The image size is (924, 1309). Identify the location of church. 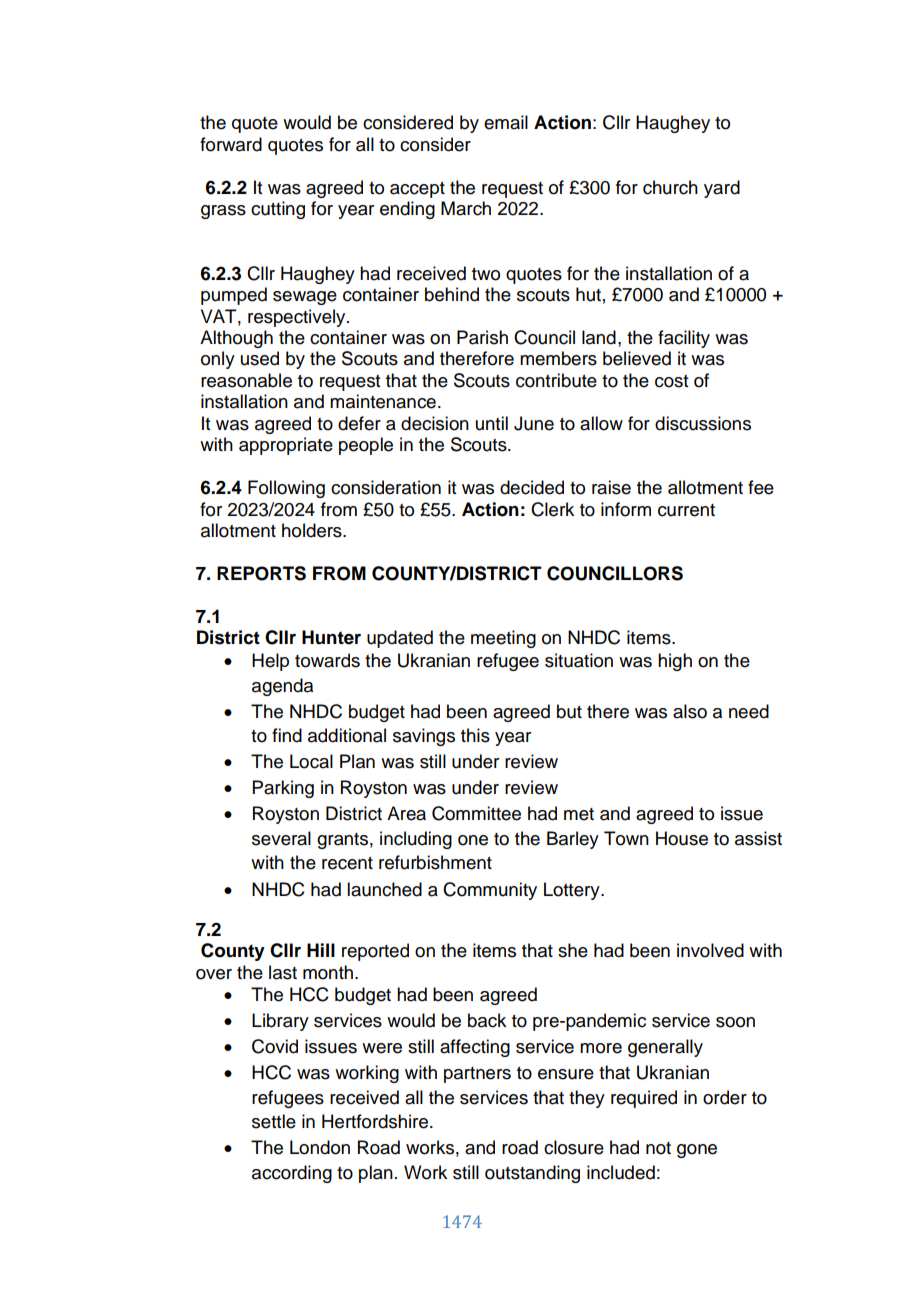
(670, 187).
